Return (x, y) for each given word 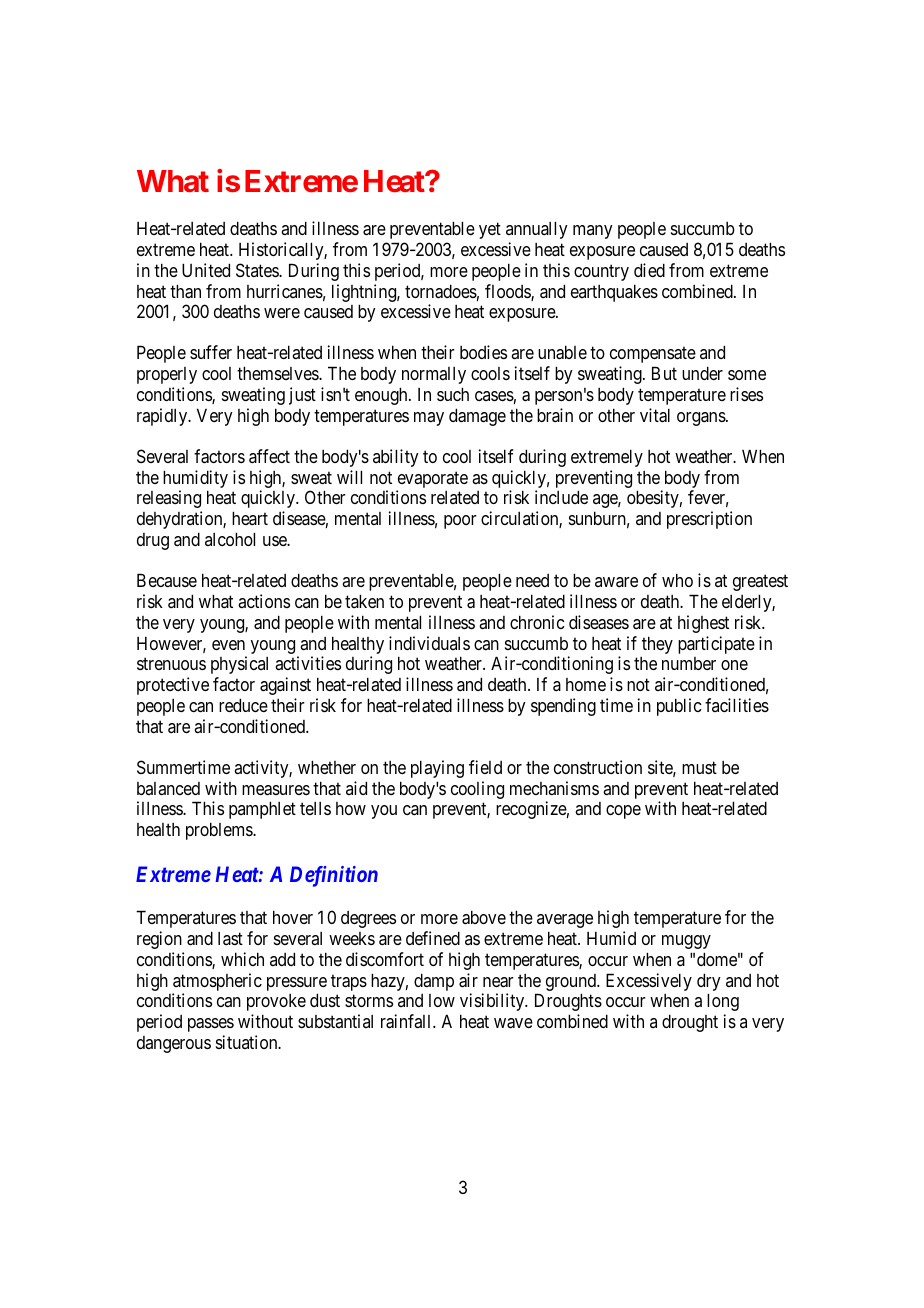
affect (269, 456)
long (723, 1002)
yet (490, 231)
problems (220, 831)
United (206, 270)
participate (716, 645)
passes (211, 1025)
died (649, 270)
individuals (429, 643)
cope (623, 812)
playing (437, 769)
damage (477, 417)
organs (702, 419)
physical (239, 665)
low (442, 1000)
